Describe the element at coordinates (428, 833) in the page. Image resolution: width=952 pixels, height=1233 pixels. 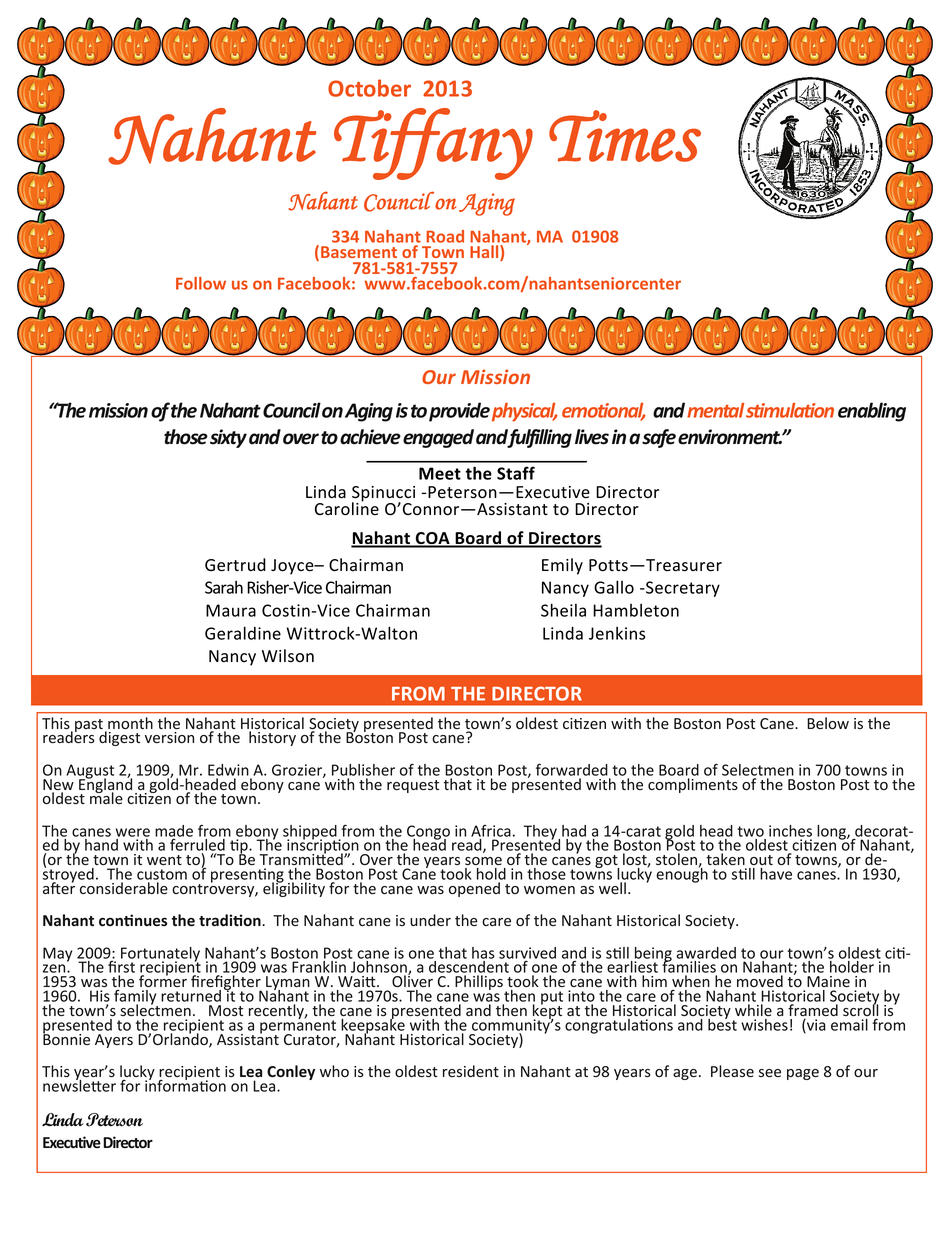
I see `Congo` at that location.
